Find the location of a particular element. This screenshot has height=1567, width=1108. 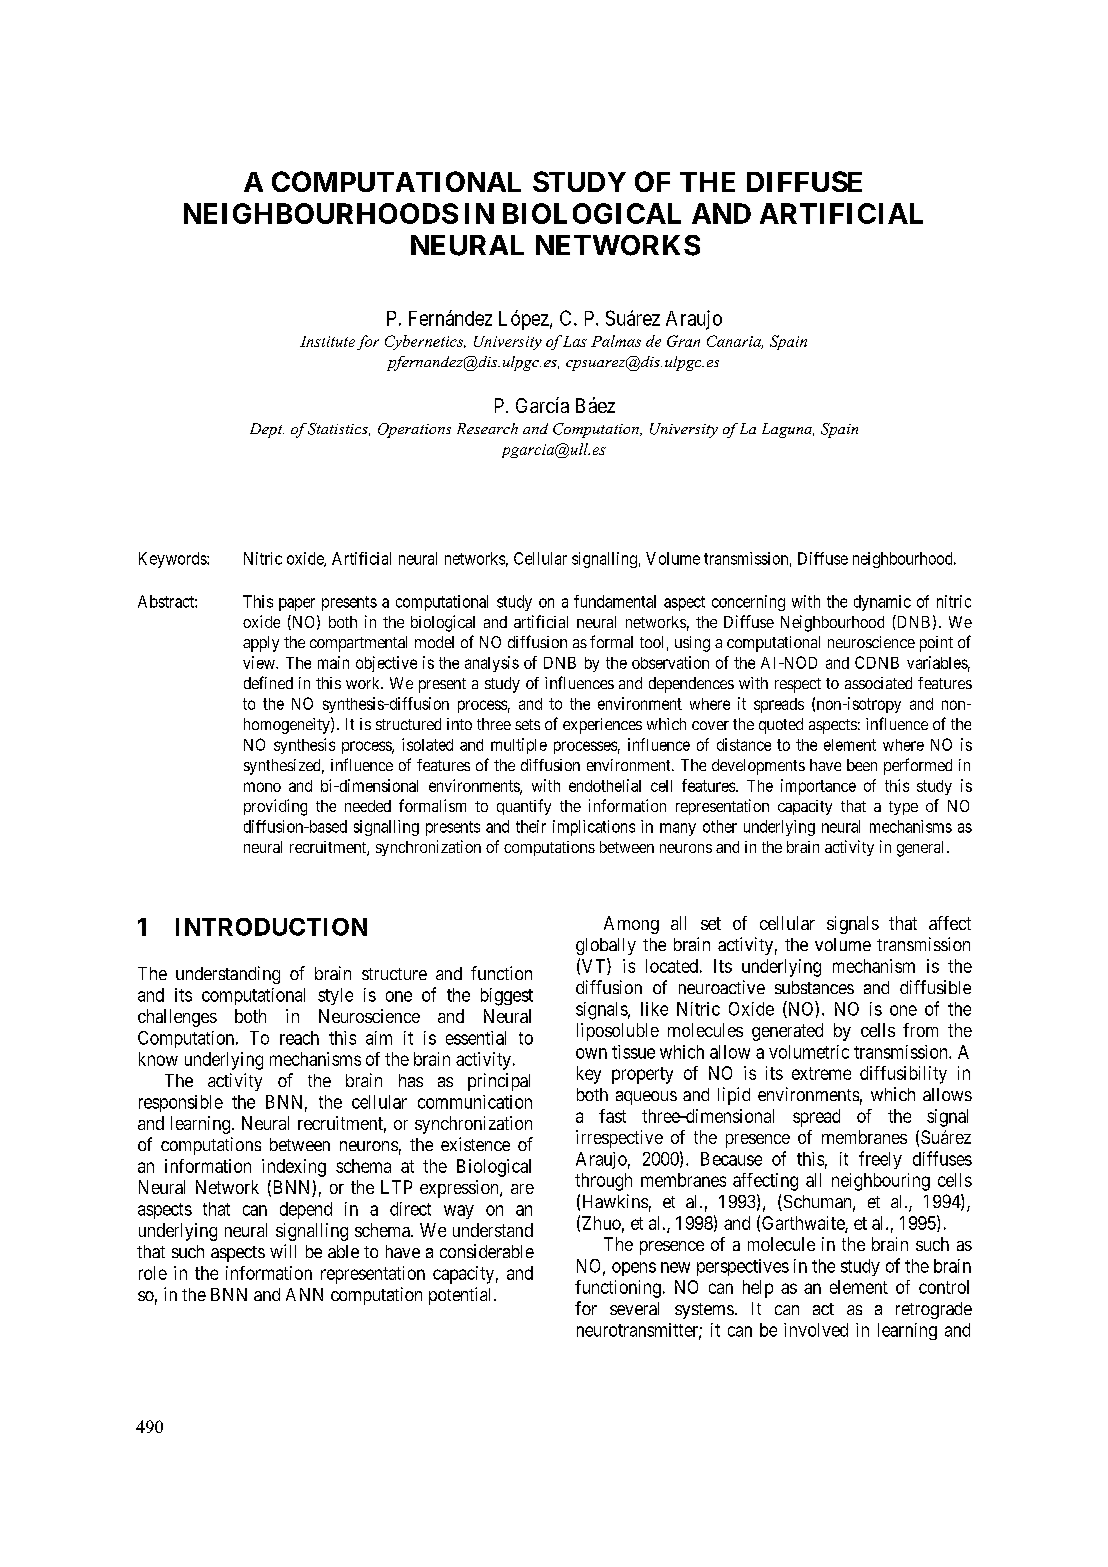

associated is located at coordinates (878, 683).
